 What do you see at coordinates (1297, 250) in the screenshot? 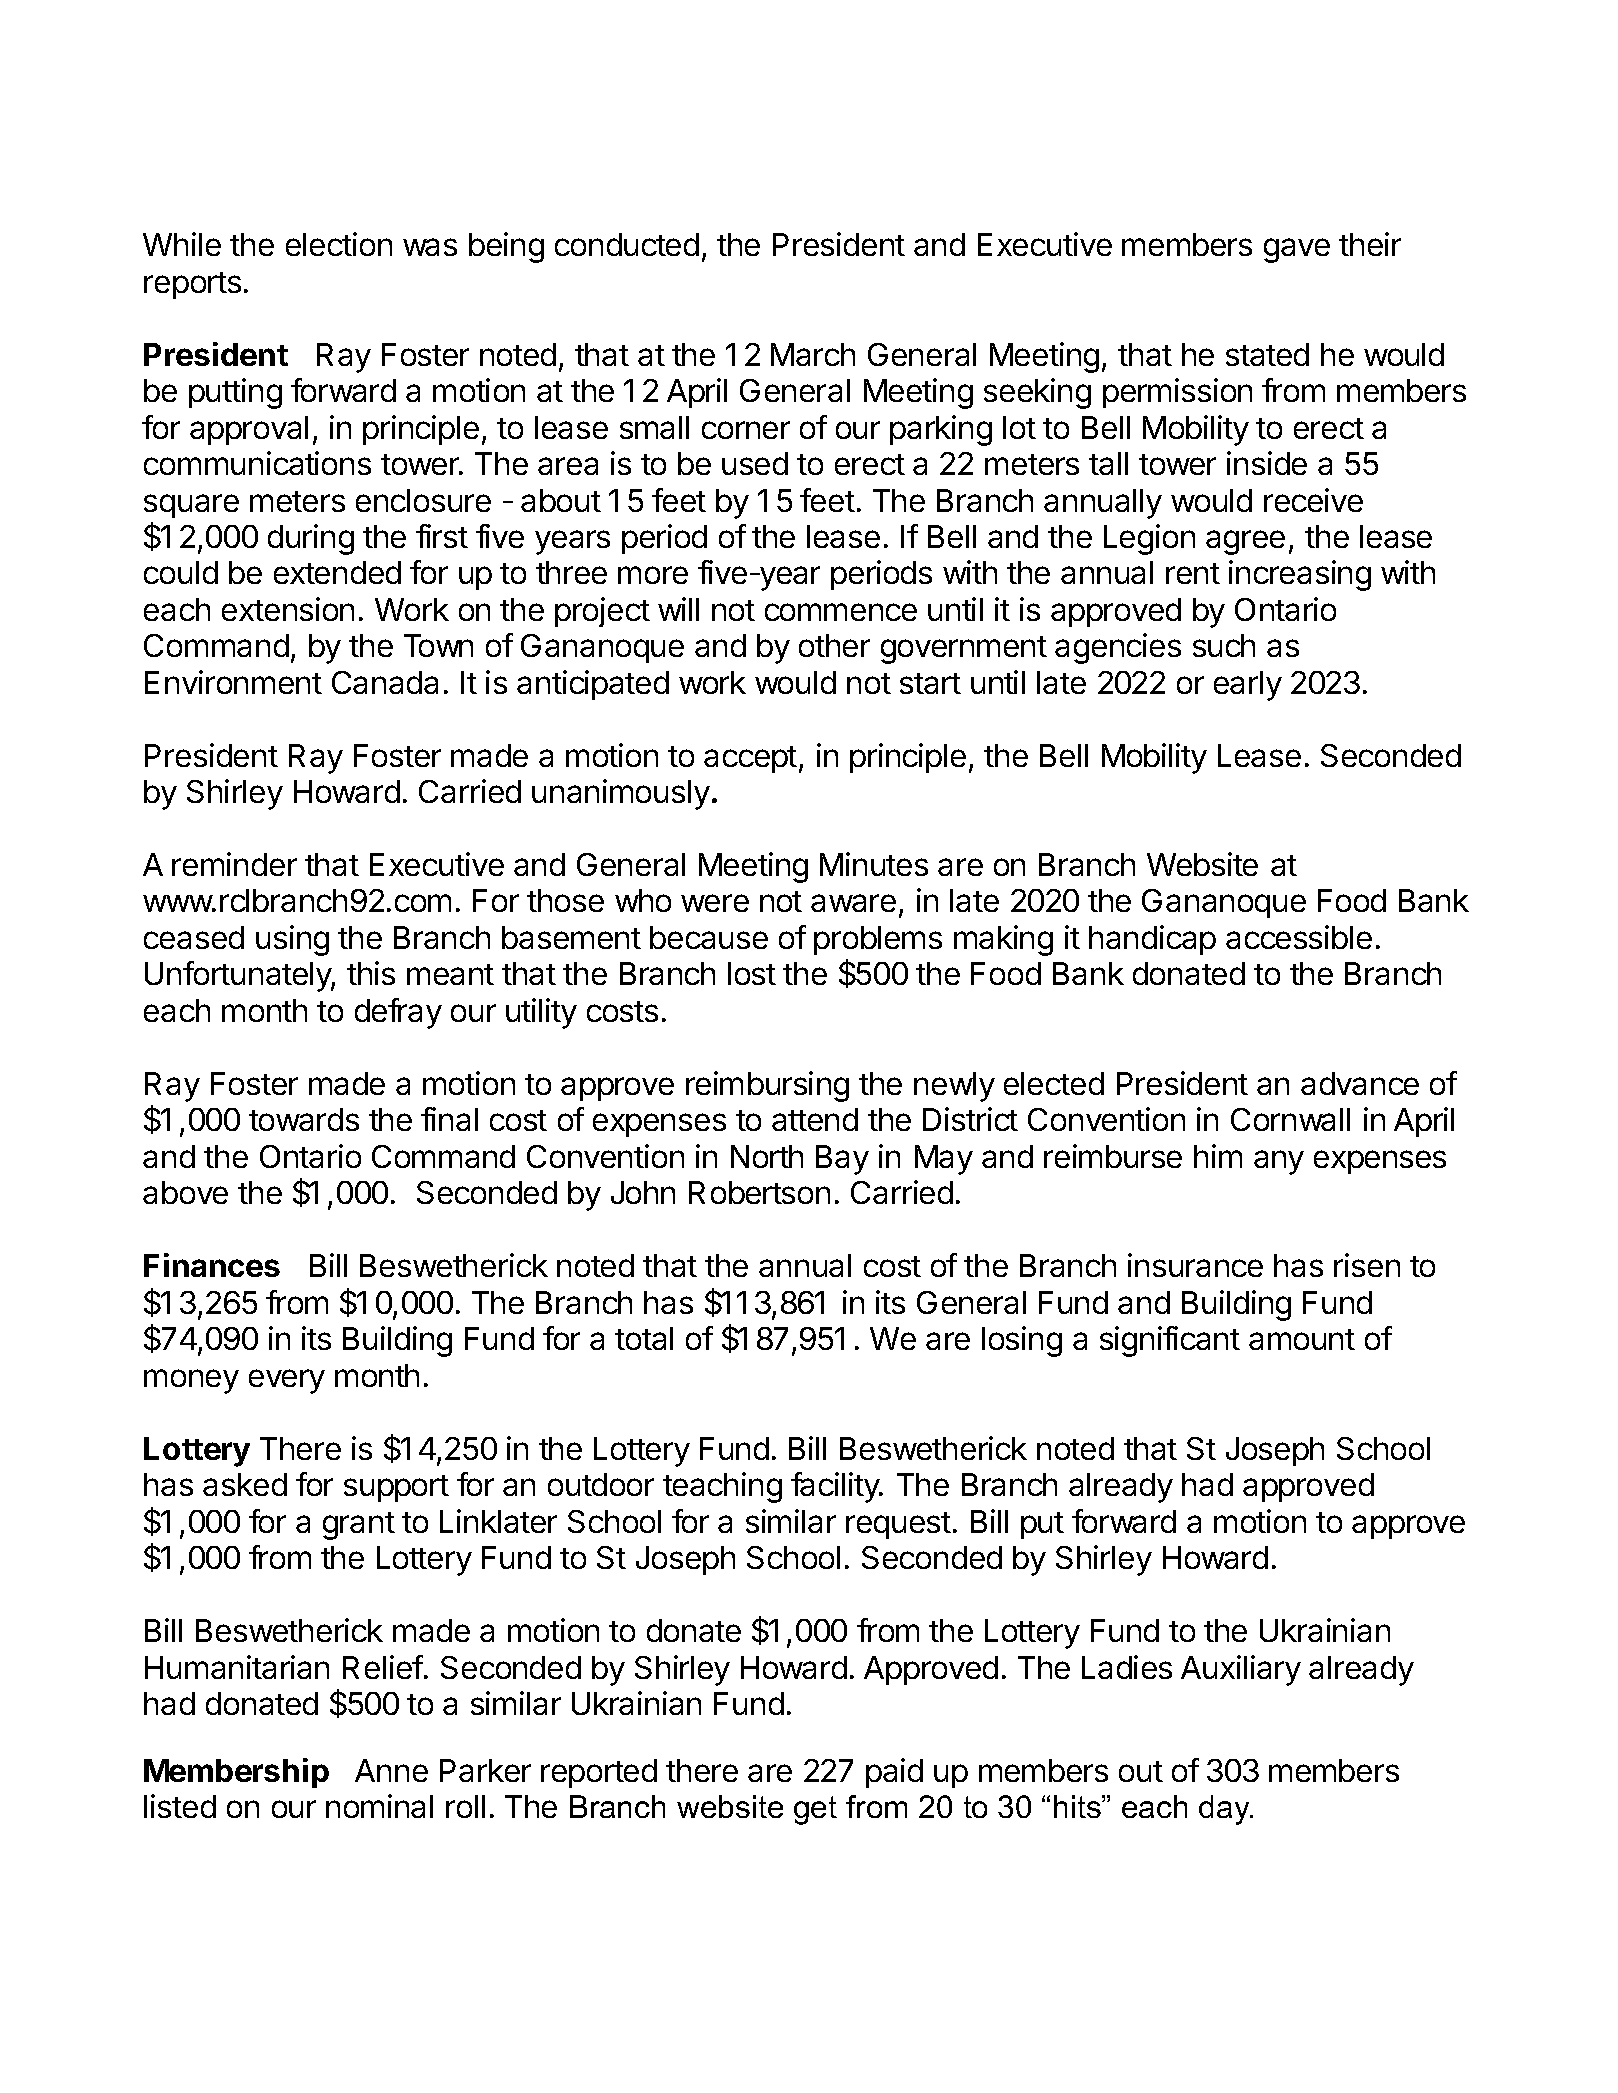
I see `gave` at bounding box center [1297, 250].
